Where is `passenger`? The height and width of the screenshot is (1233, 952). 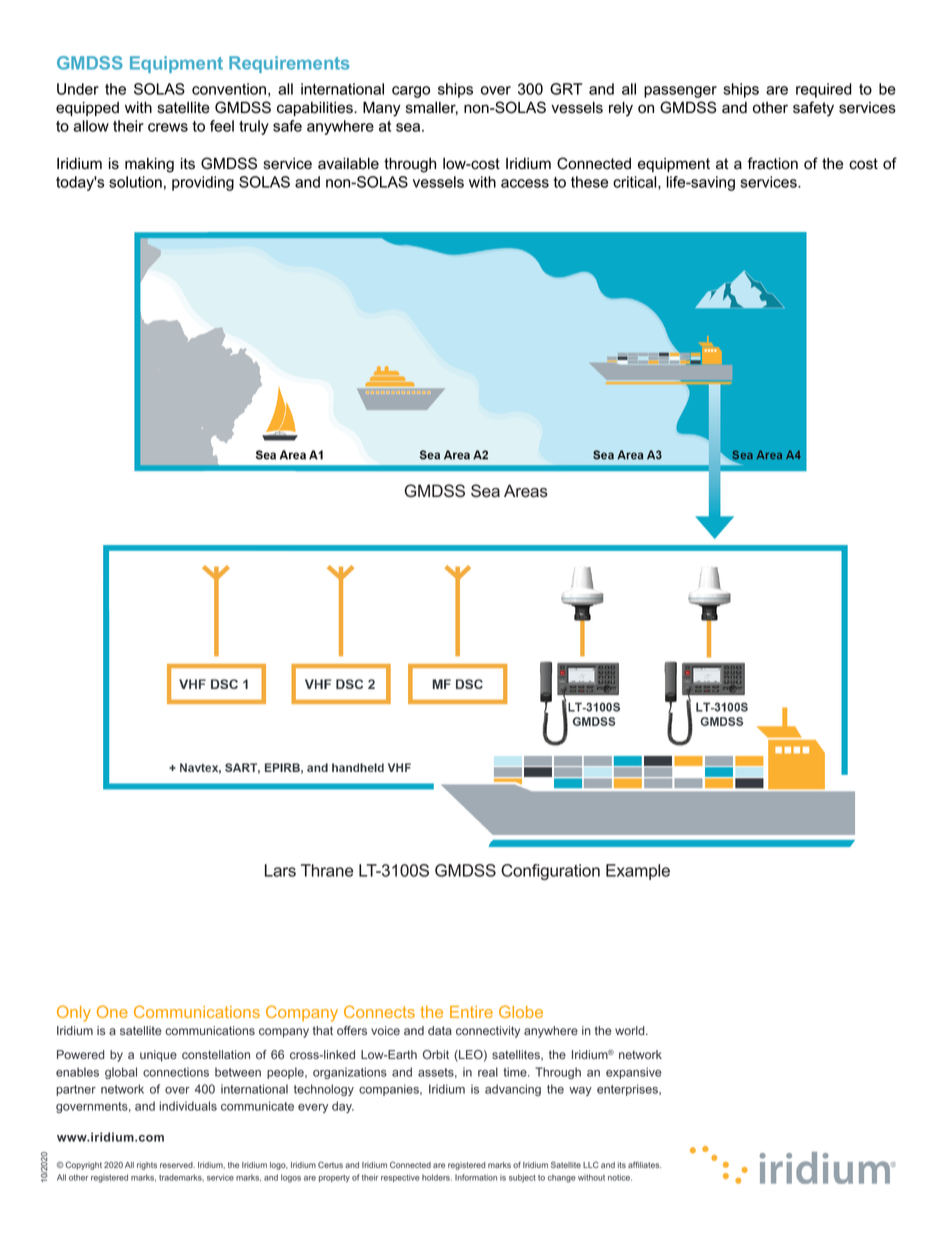
passenger is located at coordinates (680, 92).
